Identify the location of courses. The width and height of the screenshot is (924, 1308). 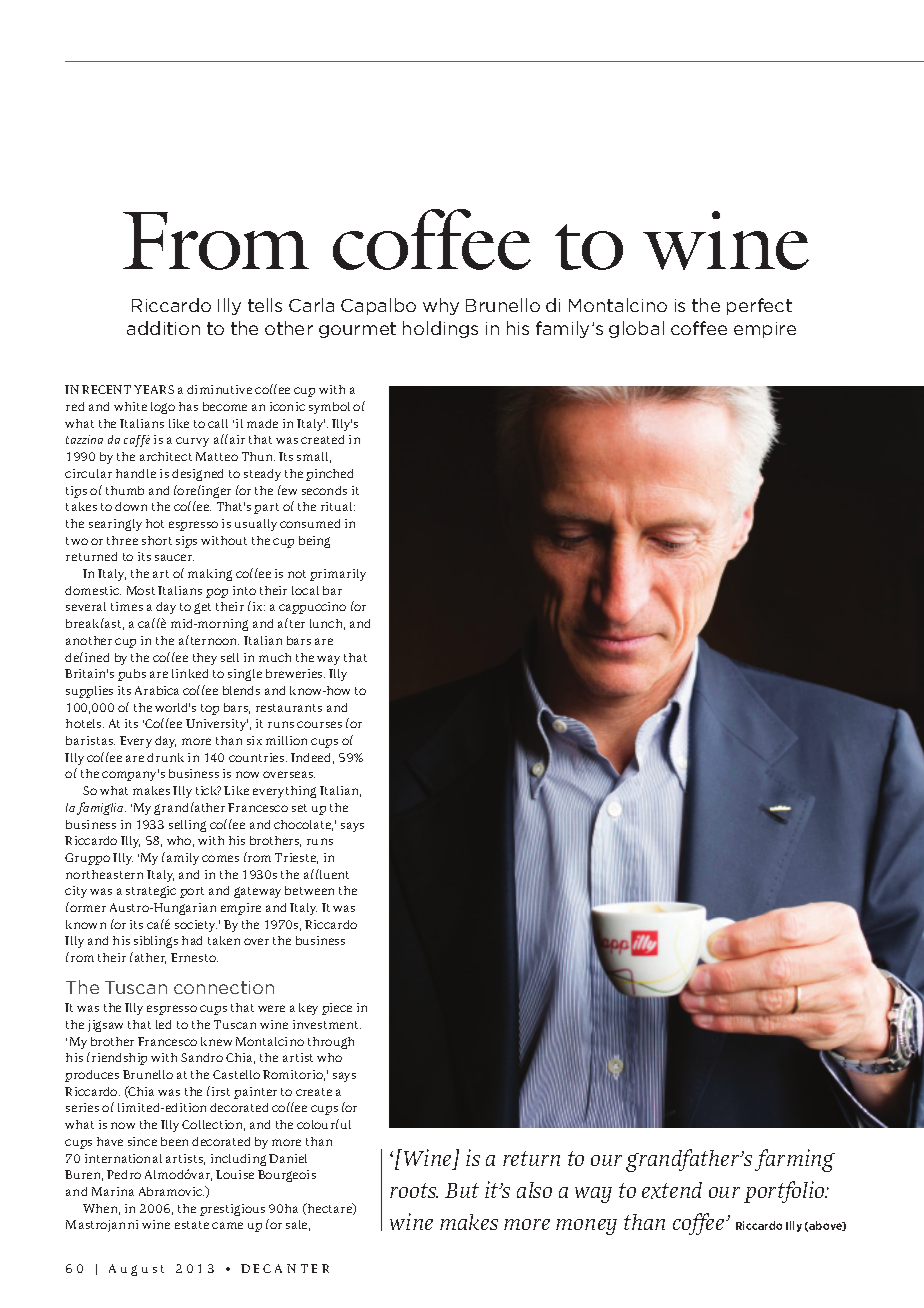
(319, 724).
